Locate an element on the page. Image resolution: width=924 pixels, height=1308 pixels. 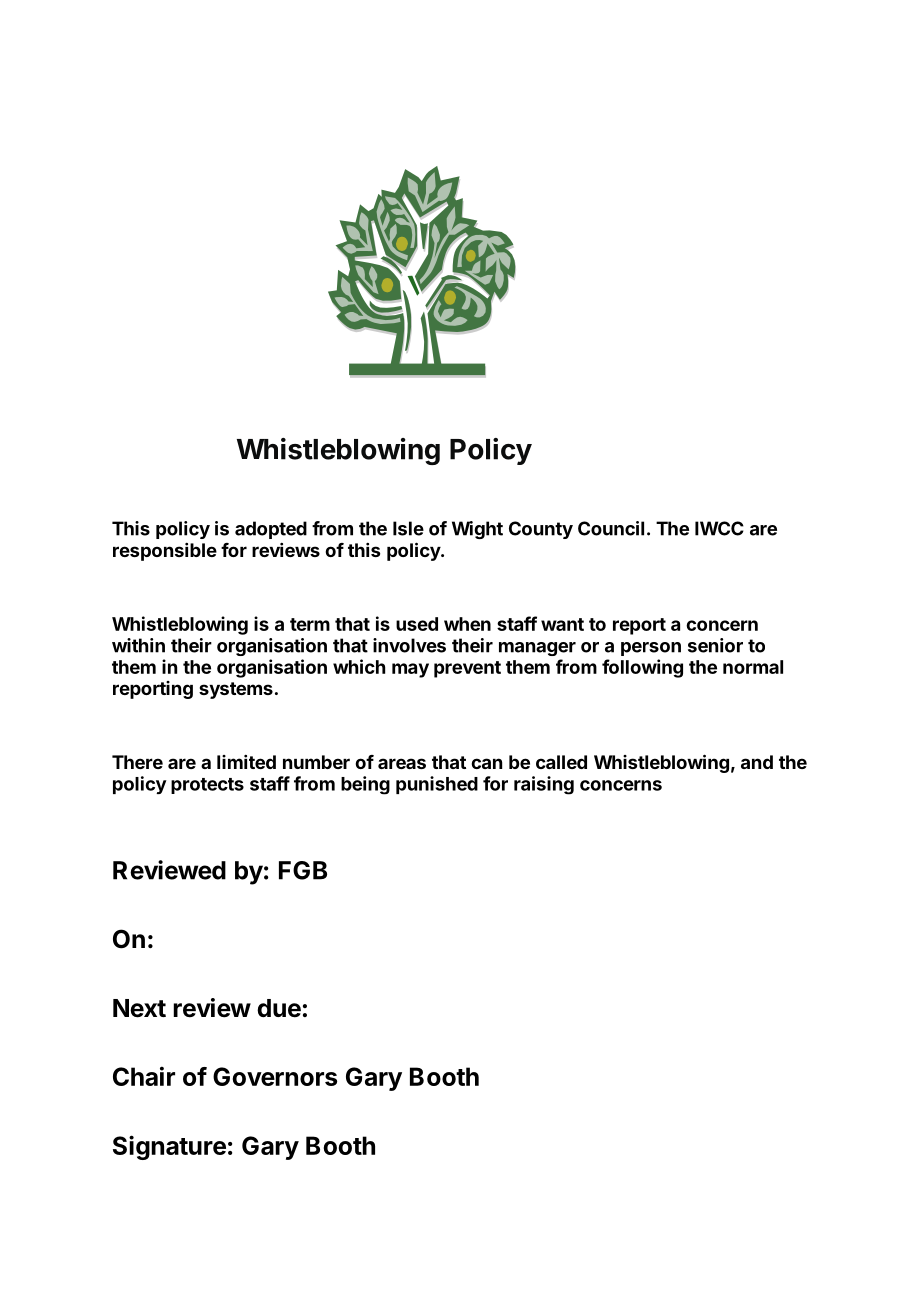
following is located at coordinates (642, 668).
